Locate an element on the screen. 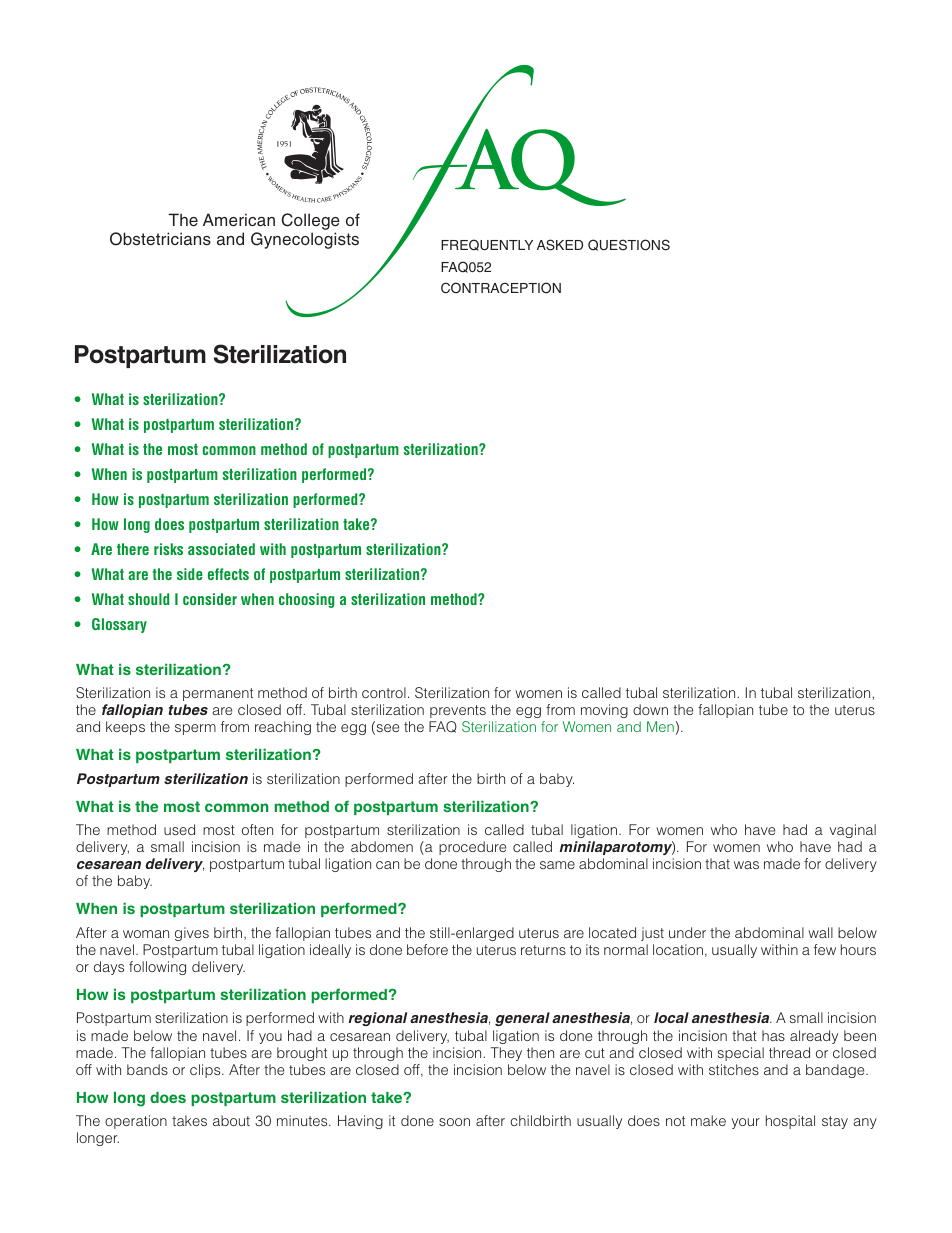 The image size is (952, 1233). permanent is located at coordinates (218, 694).
